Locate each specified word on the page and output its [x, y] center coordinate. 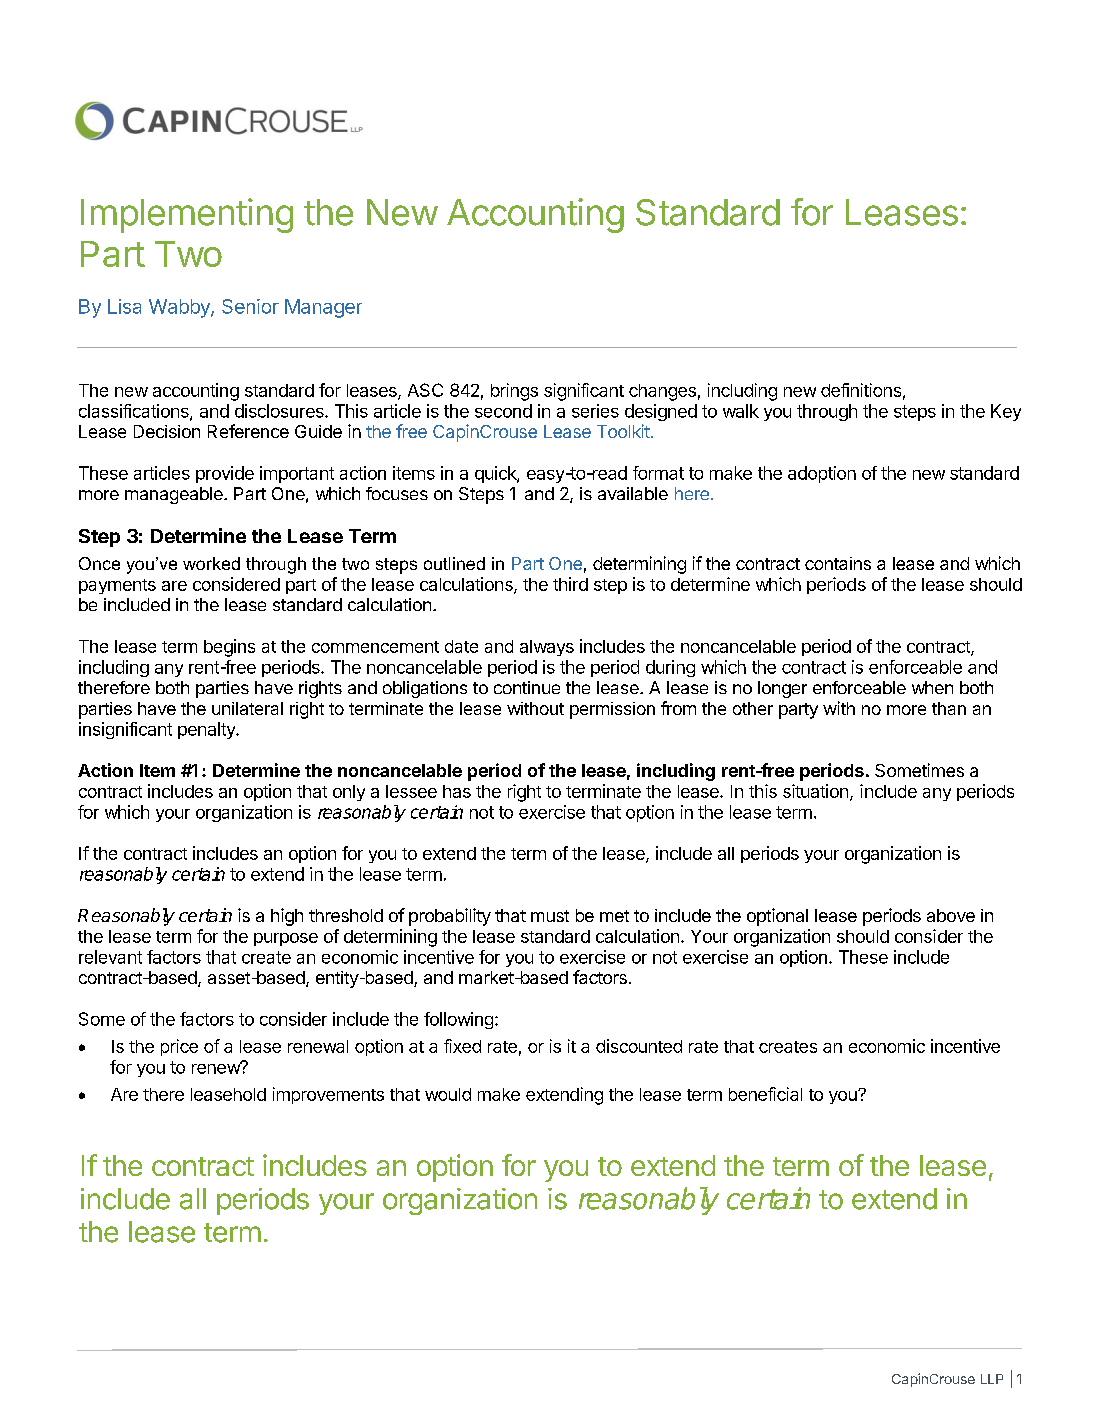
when [932, 687]
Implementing [187, 215]
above [951, 915]
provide [225, 474]
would [448, 1094]
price [179, 1047]
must [550, 916]
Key [1006, 412]
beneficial [765, 1094]
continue [527, 687]
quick [496, 474]
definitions [861, 390]
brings [514, 392]
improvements [328, 1095]
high [287, 917]
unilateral [247, 708]
